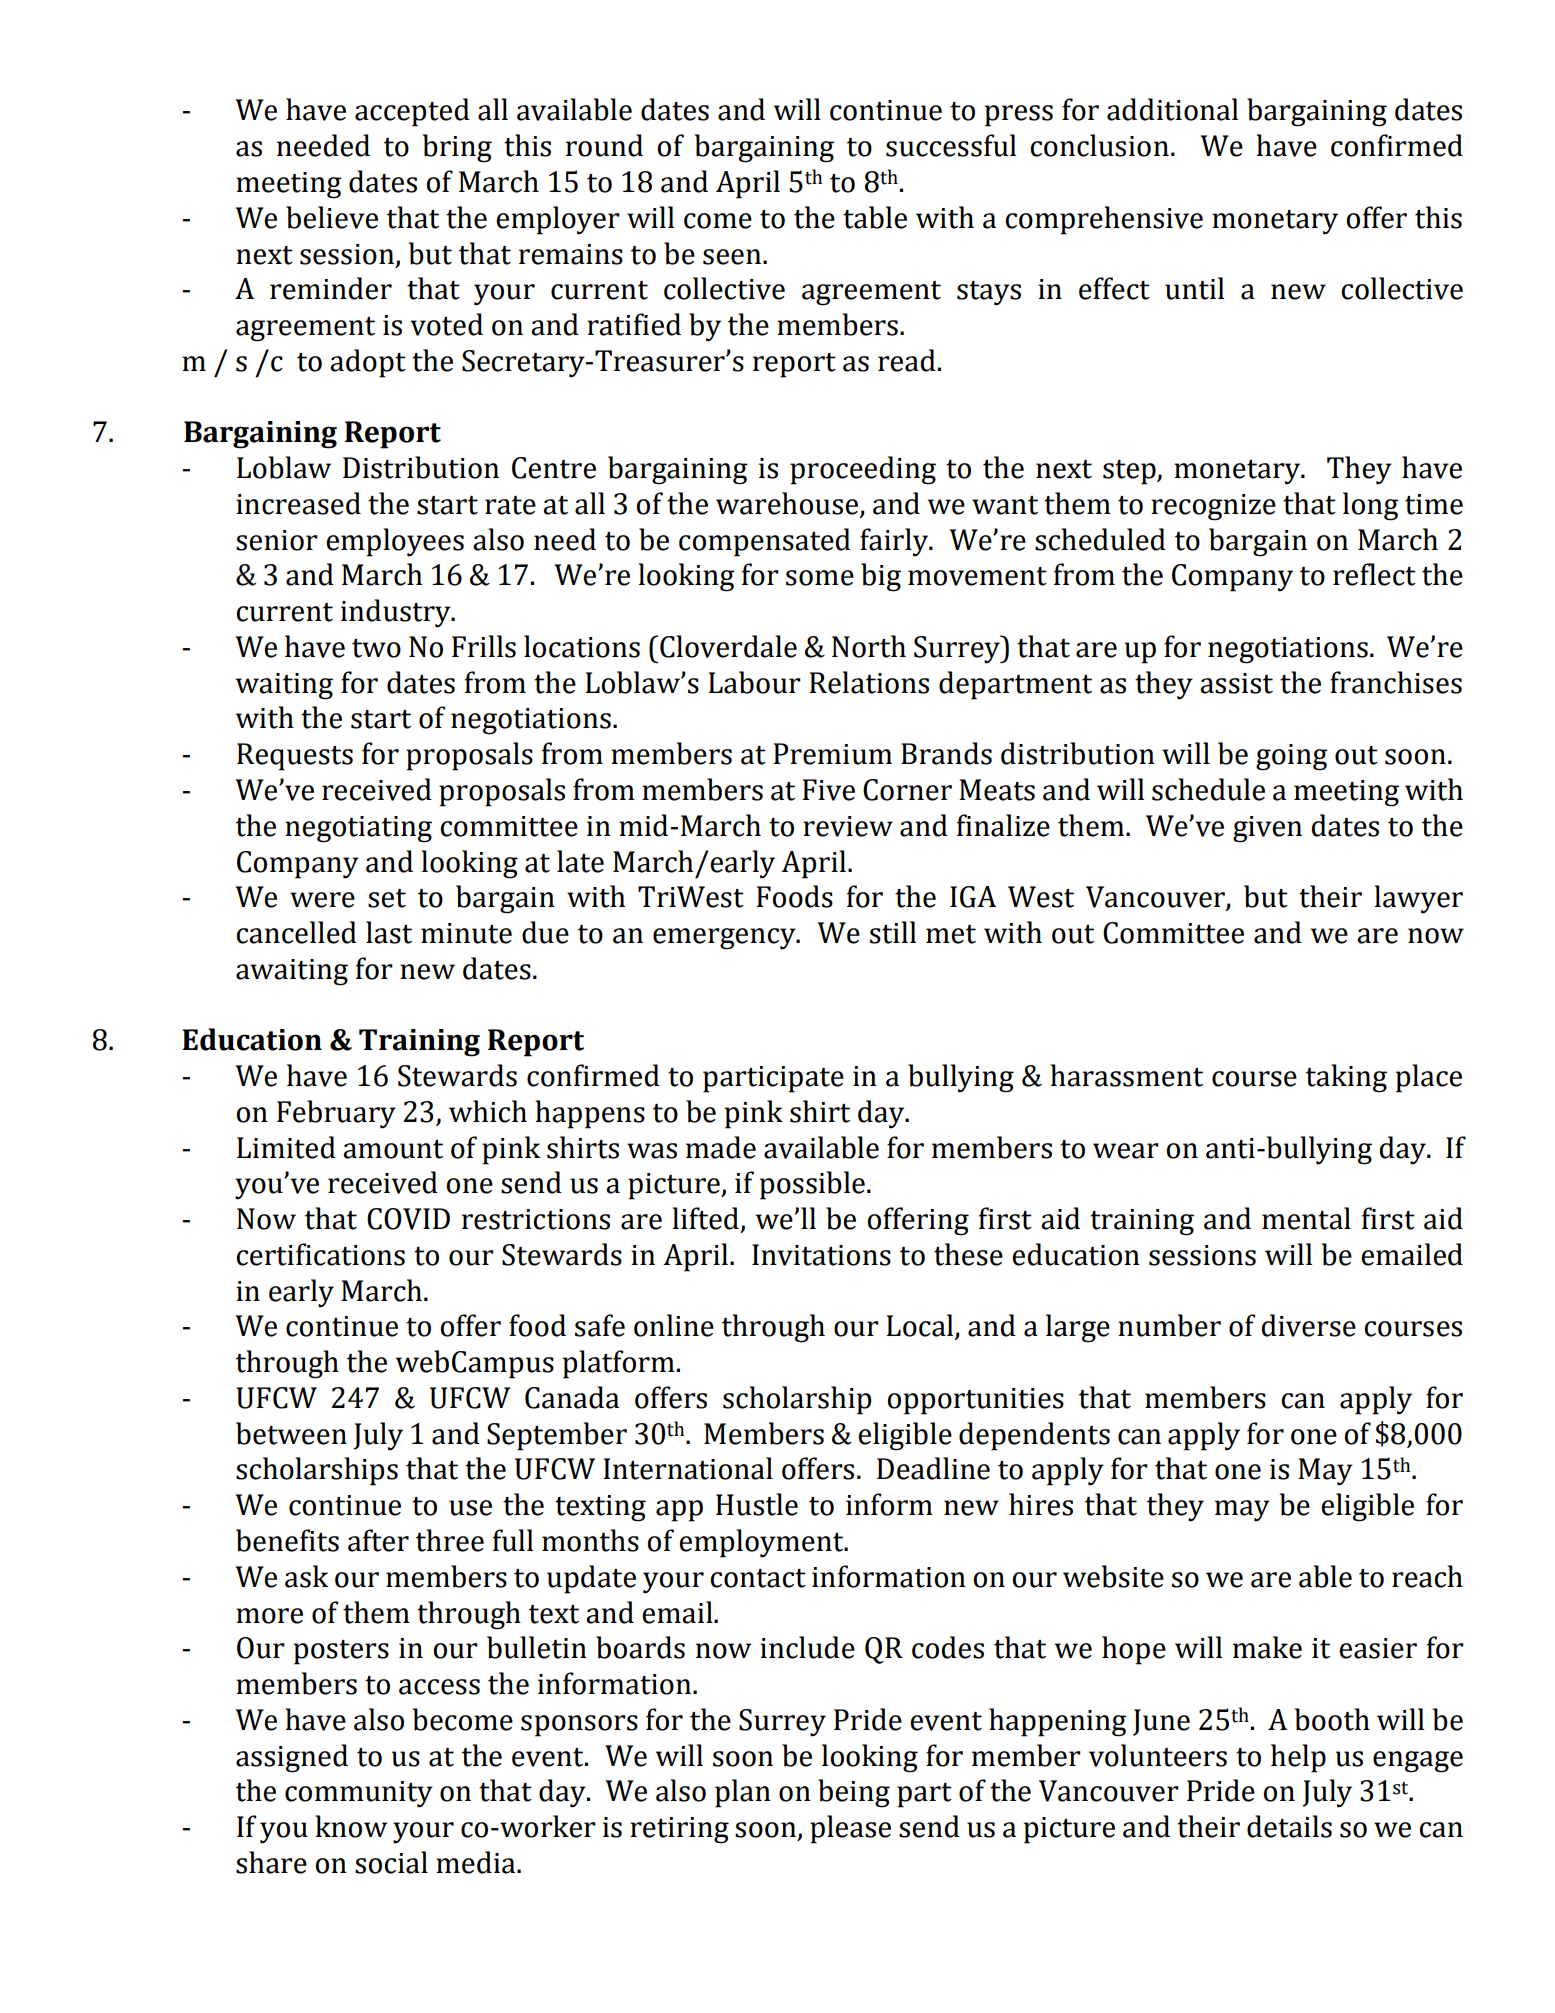 The width and height of the document is (1555, 2013). Describe the element at coordinates (1346, 1078) in the document. I see `taking` at that location.
